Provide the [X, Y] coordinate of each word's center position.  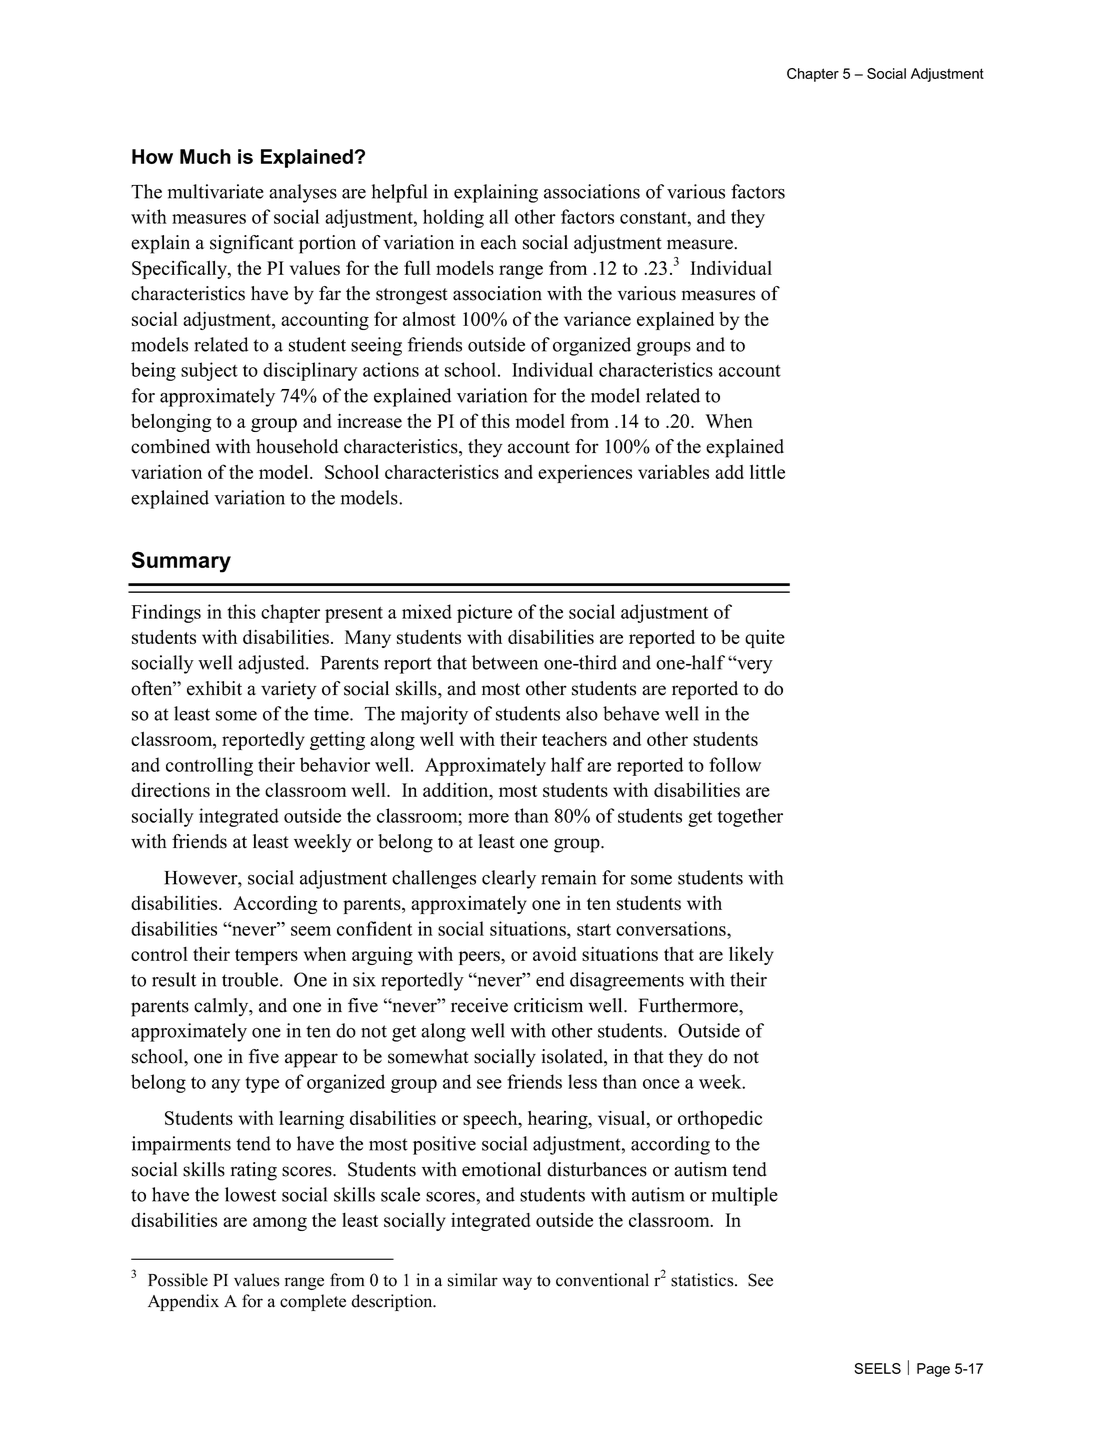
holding [453, 218]
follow [735, 764]
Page [933, 1370]
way [517, 1283]
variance [597, 319]
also [582, 713]
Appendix [183, 1302]
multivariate [216, 191]
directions [170, 790]
